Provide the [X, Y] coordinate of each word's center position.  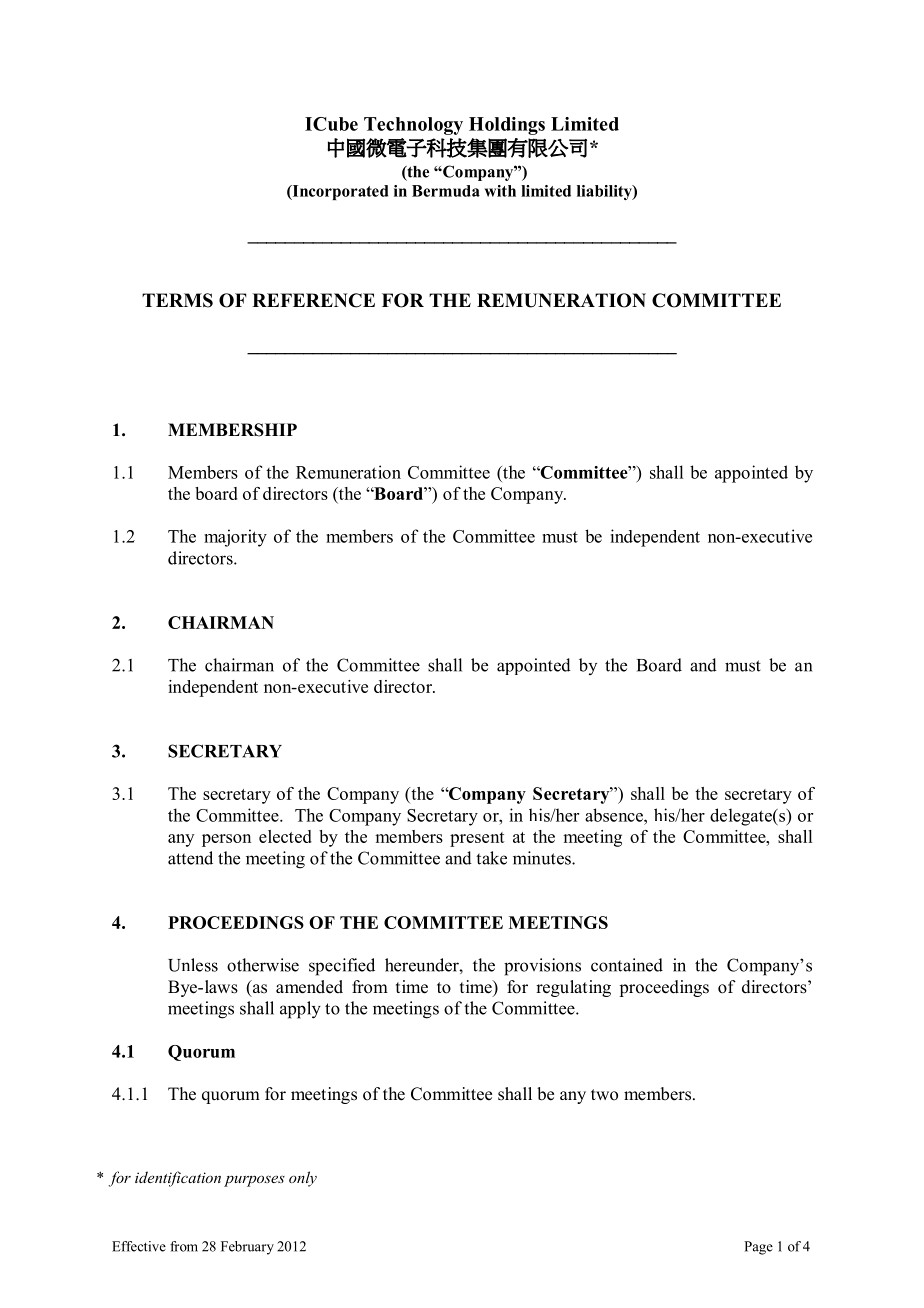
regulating [573, 988]
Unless [193, 965]
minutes [543, 858]
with [500, 191]
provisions [542, 967]
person [226, 840]
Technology [413, 126]
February [247, 1248]
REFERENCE [313, 300]
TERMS [177, 300]
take [491, 858]
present [477, 839]
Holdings [507, 126]
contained [627, 965]
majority [235, 538]
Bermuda [446, 191]
